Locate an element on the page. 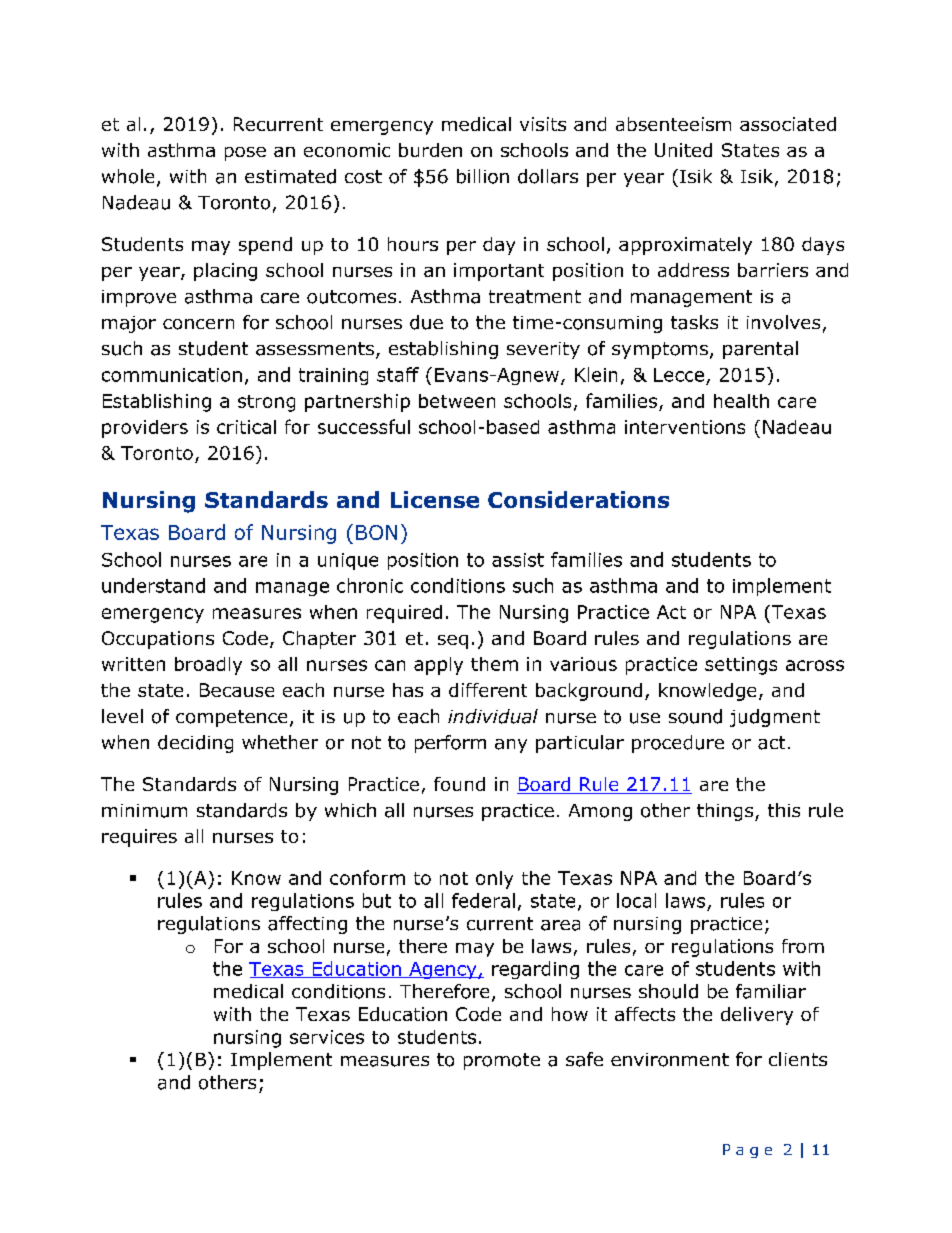 This document has width=952, height=1233. communication is located at coordinates (172, 375).
